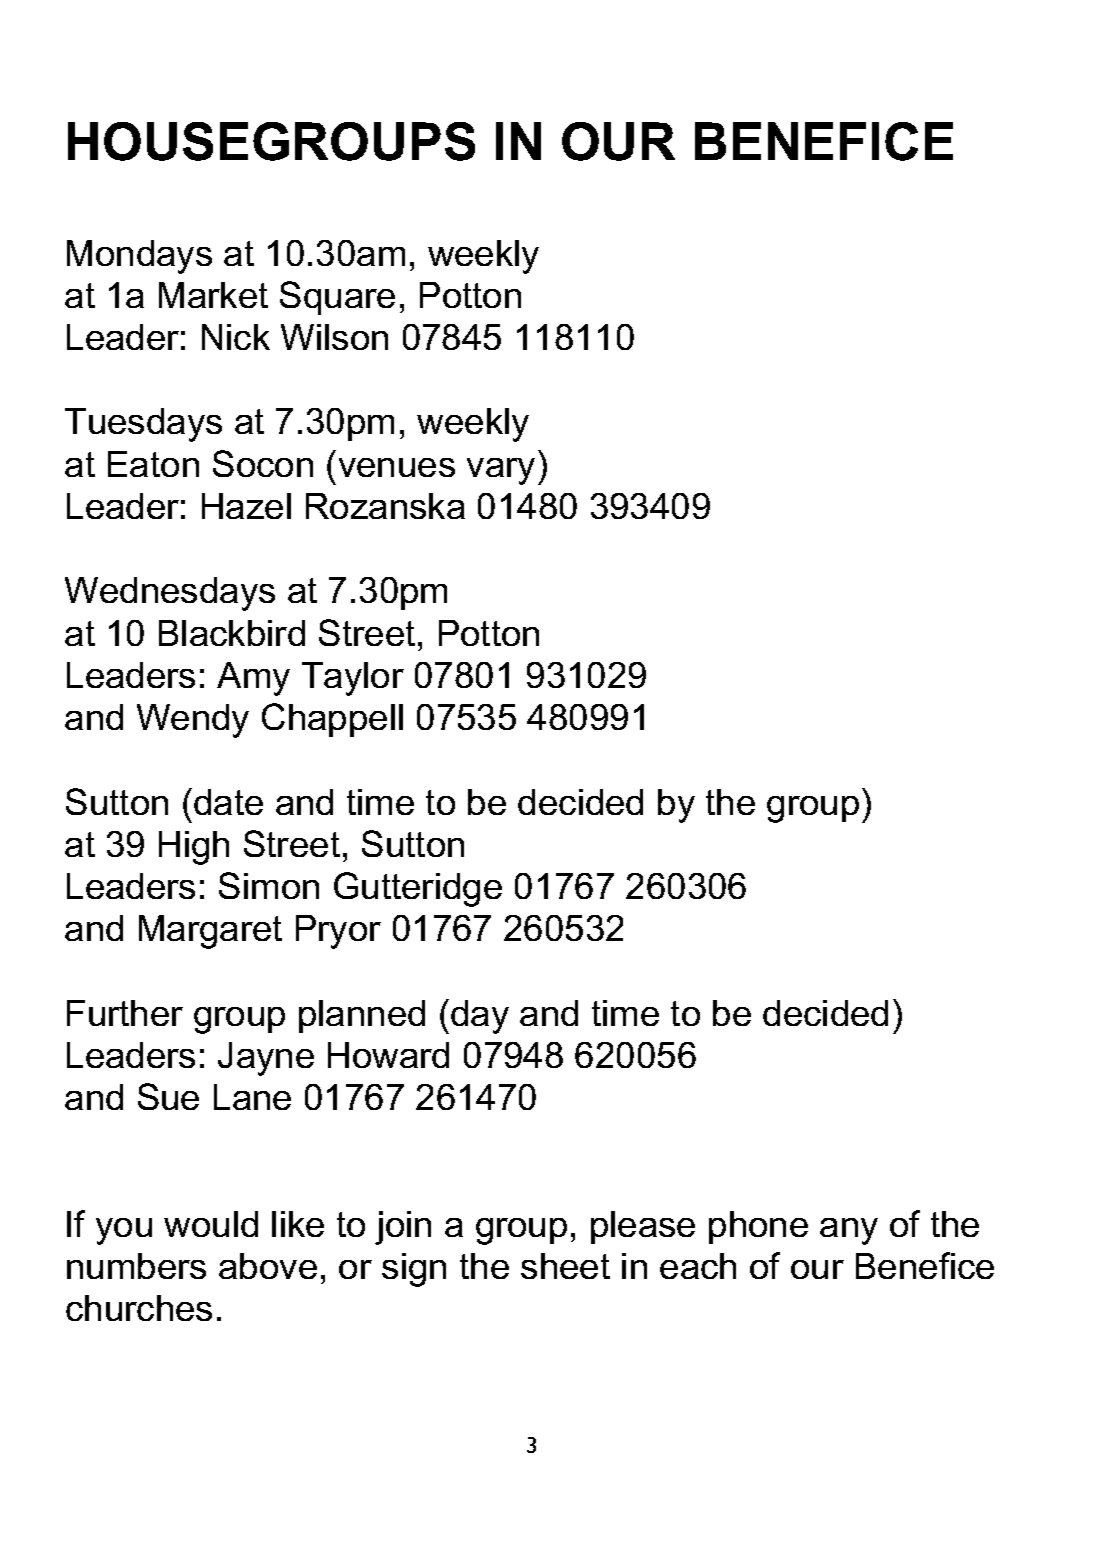 Image resolution: width=1104 pixels, height=1561 pixels. What do you see at coordinates (268, 1266) in the screenshot?
I see `above` at bounding box center [268, 1266].
